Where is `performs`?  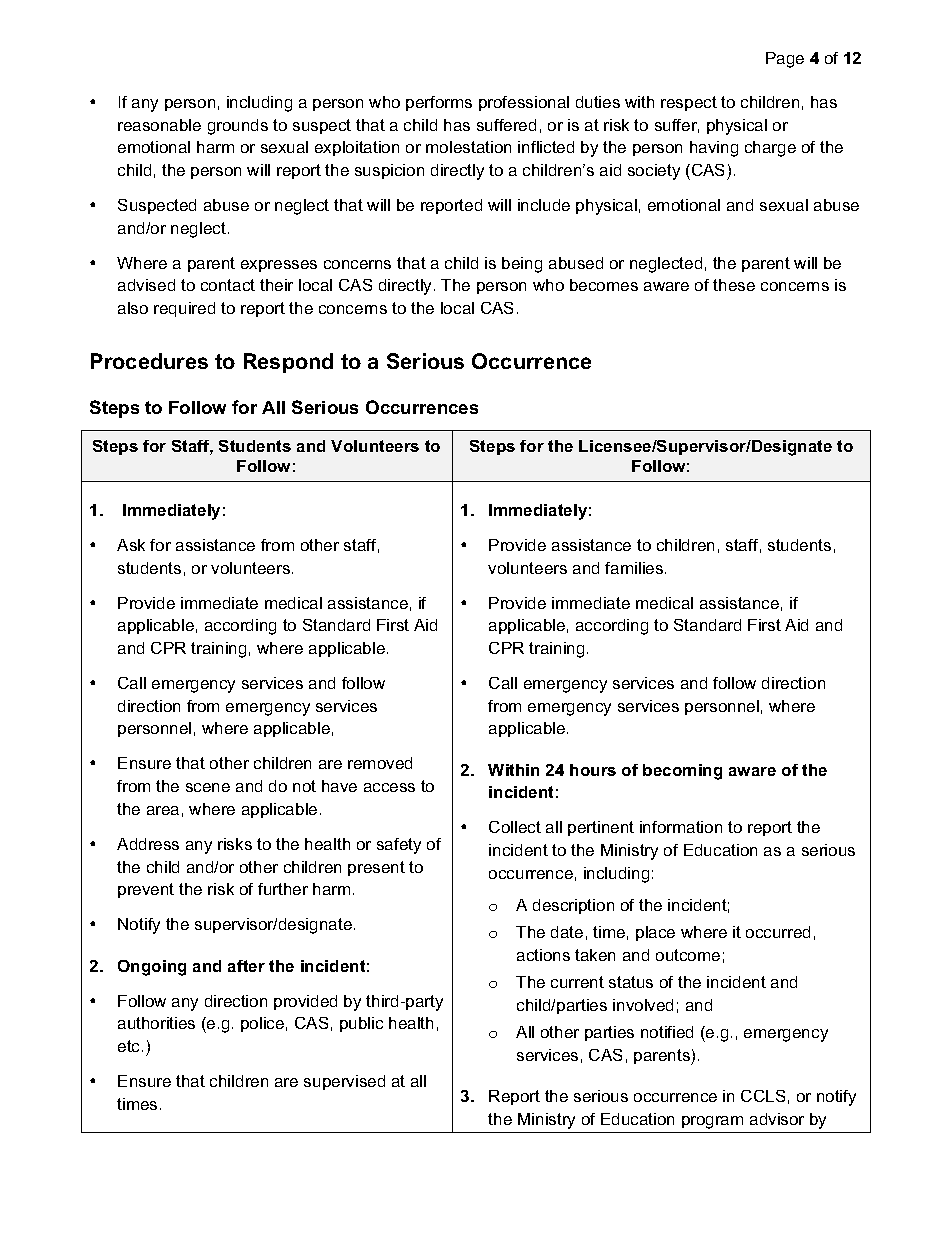 performs is located at coordinates (439, 103).
